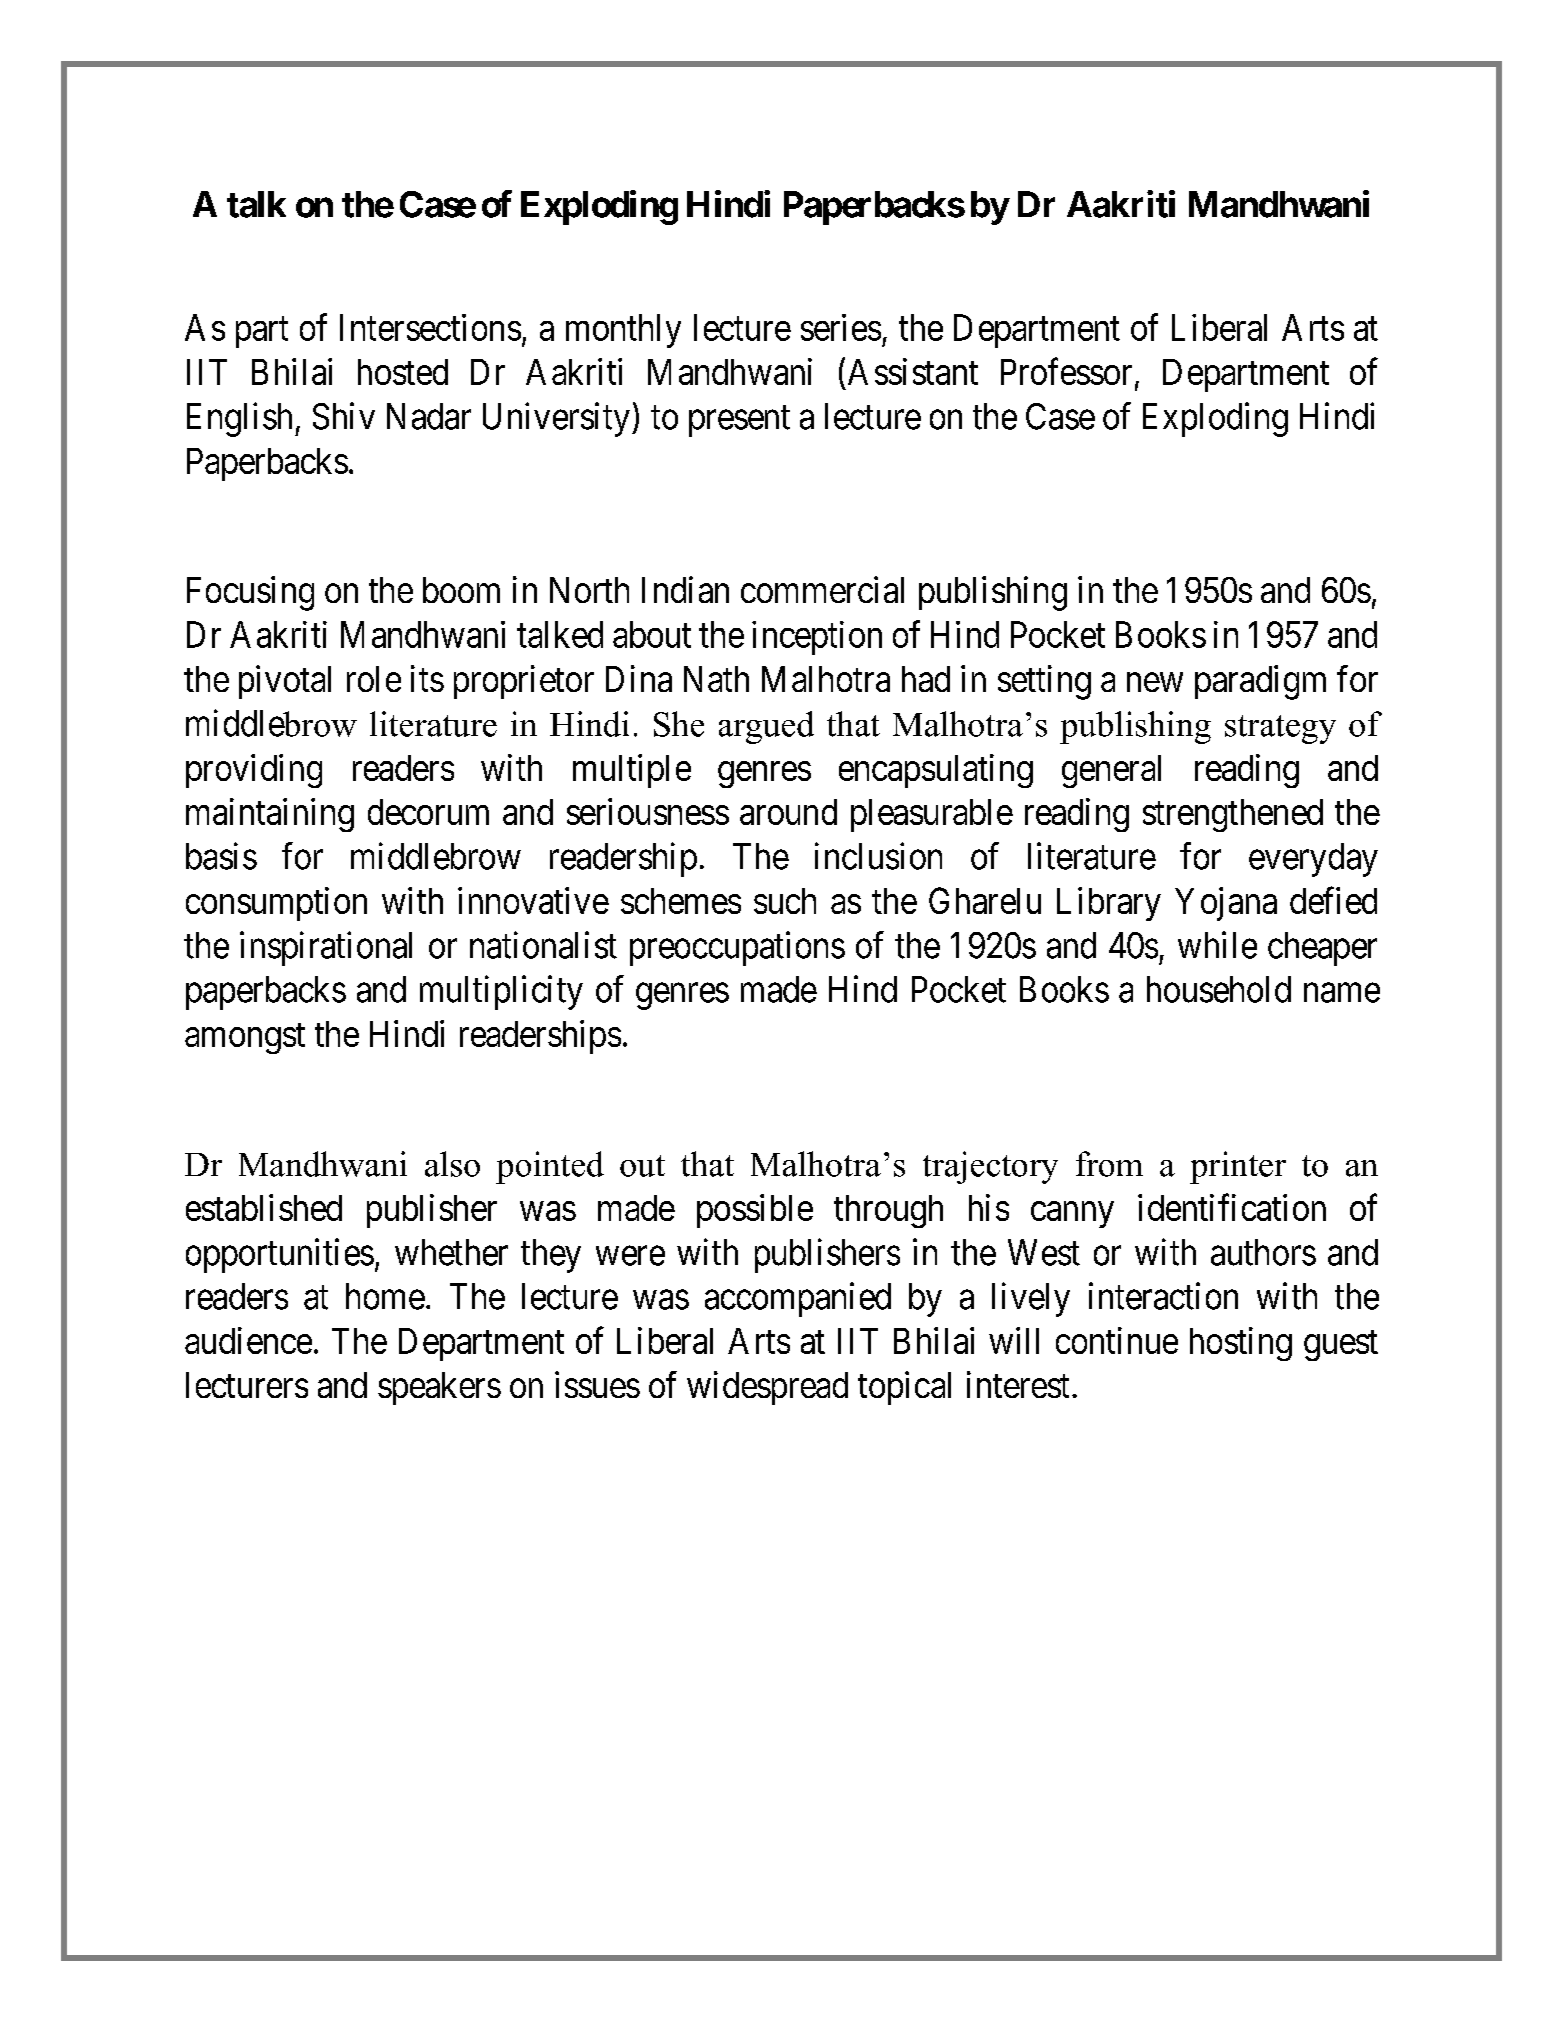  I want to click on Professor, so click(1066, 371).
